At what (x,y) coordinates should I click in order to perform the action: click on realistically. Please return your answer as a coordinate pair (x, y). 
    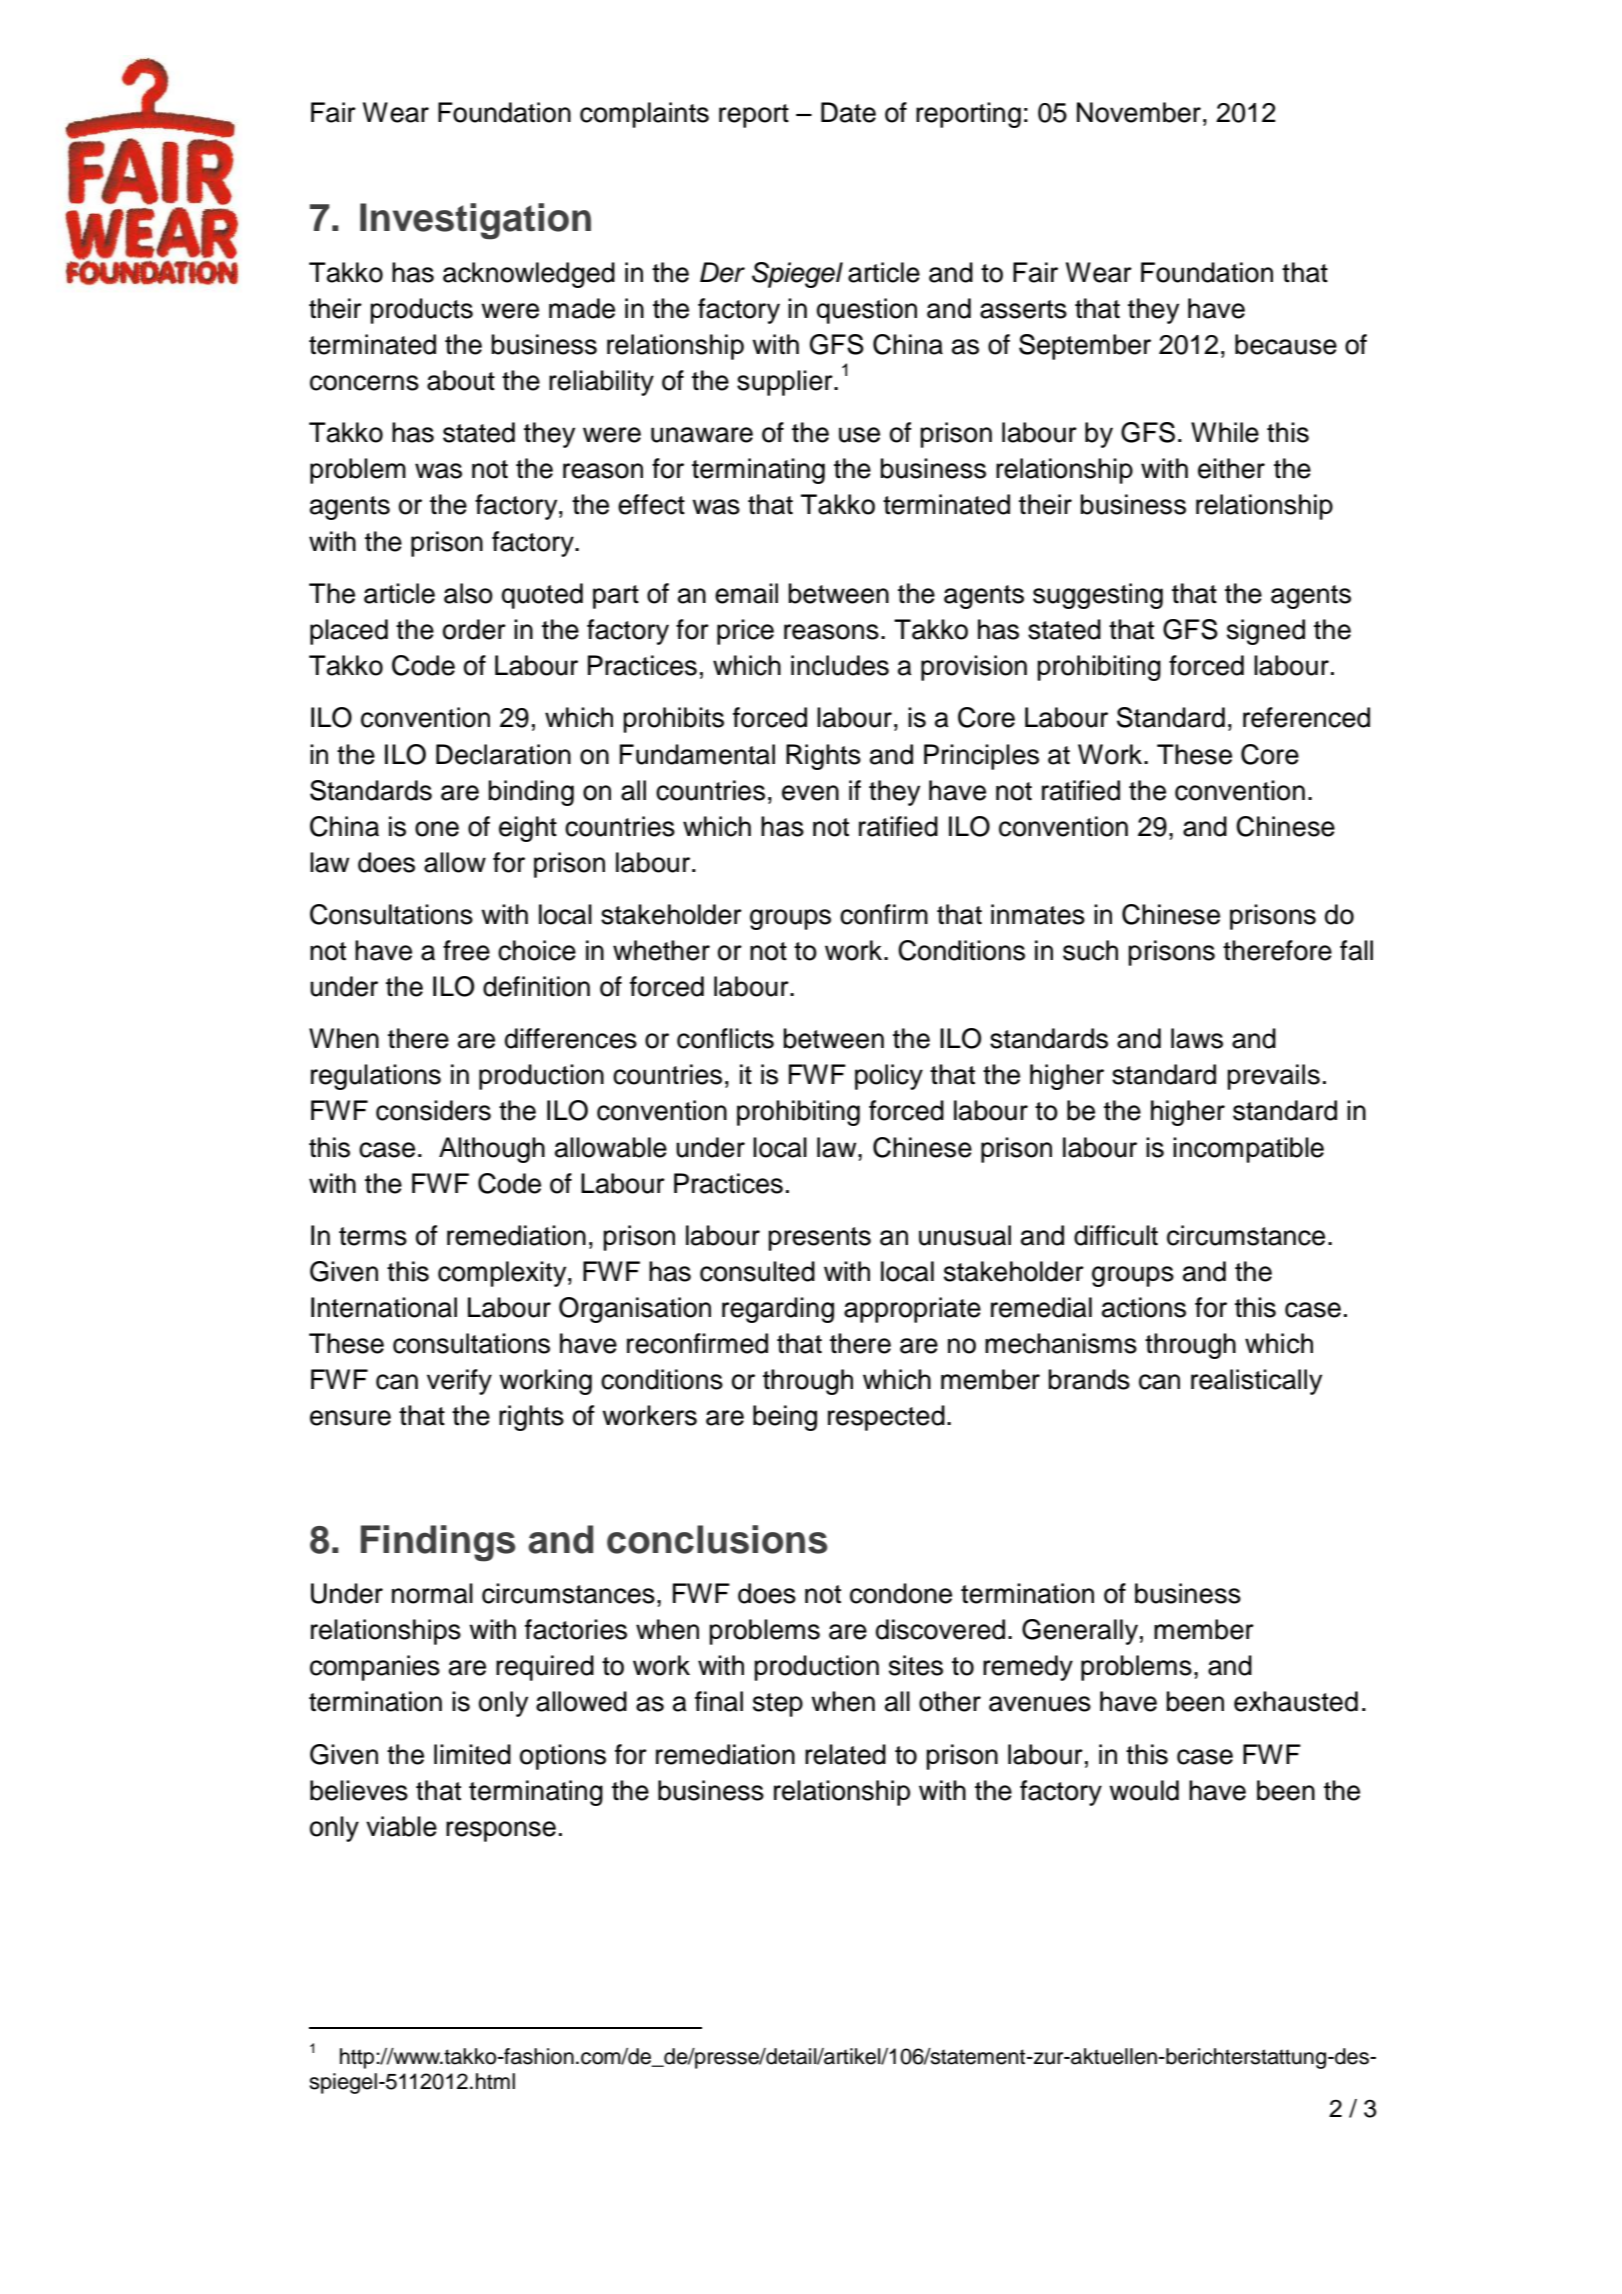
    Looking at the image, I should click on (1256, 1382).
